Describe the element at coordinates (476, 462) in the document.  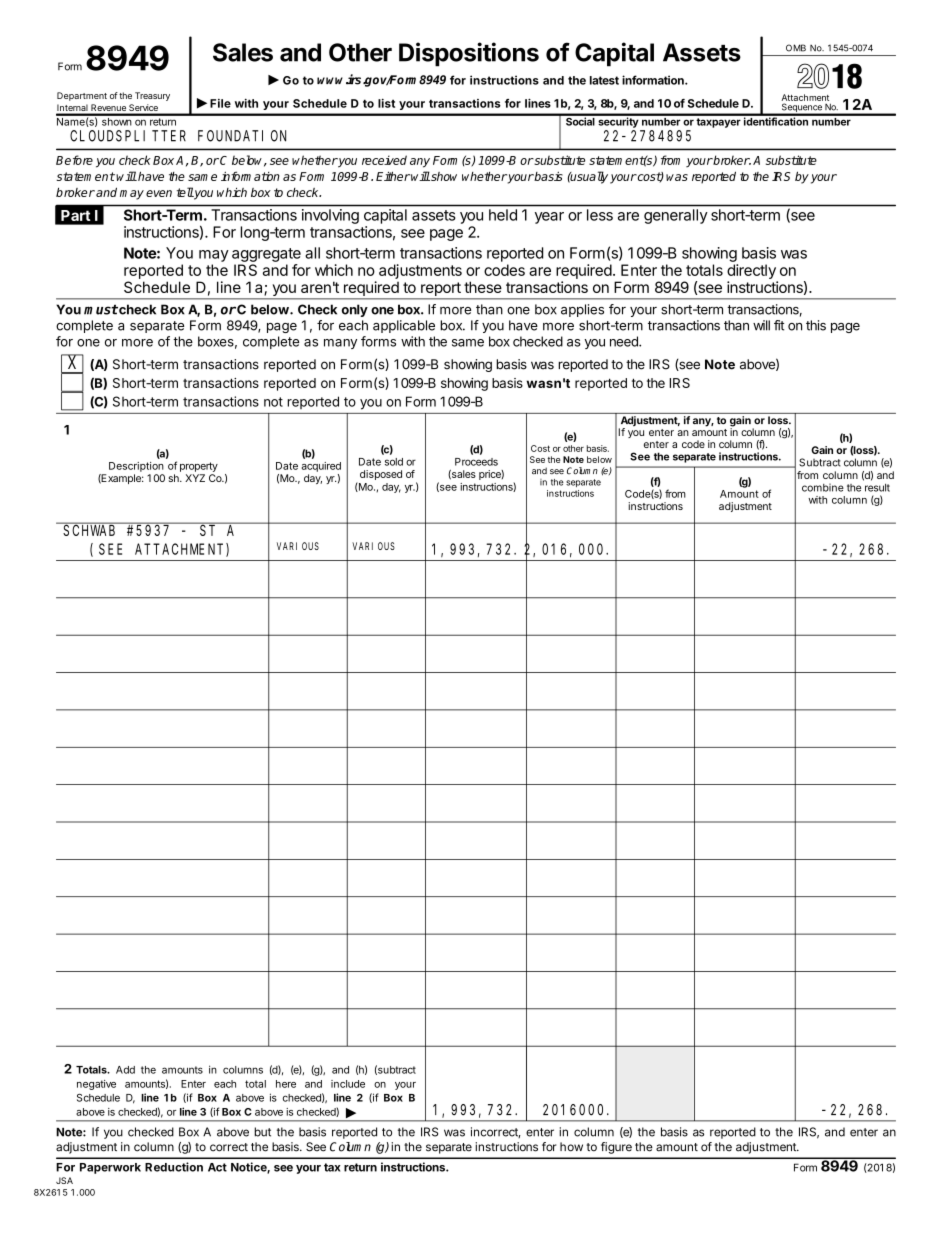
I see `Proceeds` at that location.
